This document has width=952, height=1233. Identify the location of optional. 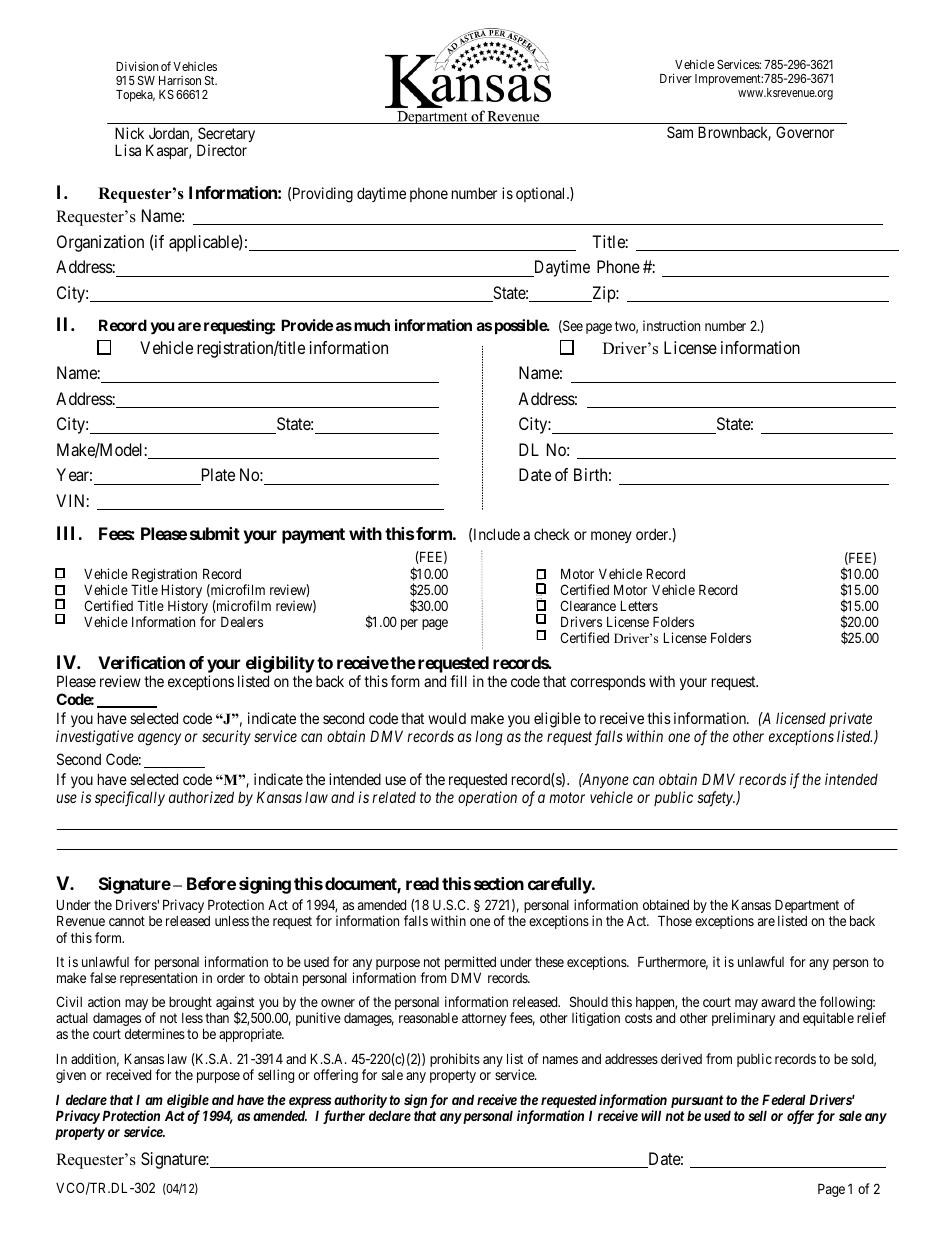
(542, 194).
